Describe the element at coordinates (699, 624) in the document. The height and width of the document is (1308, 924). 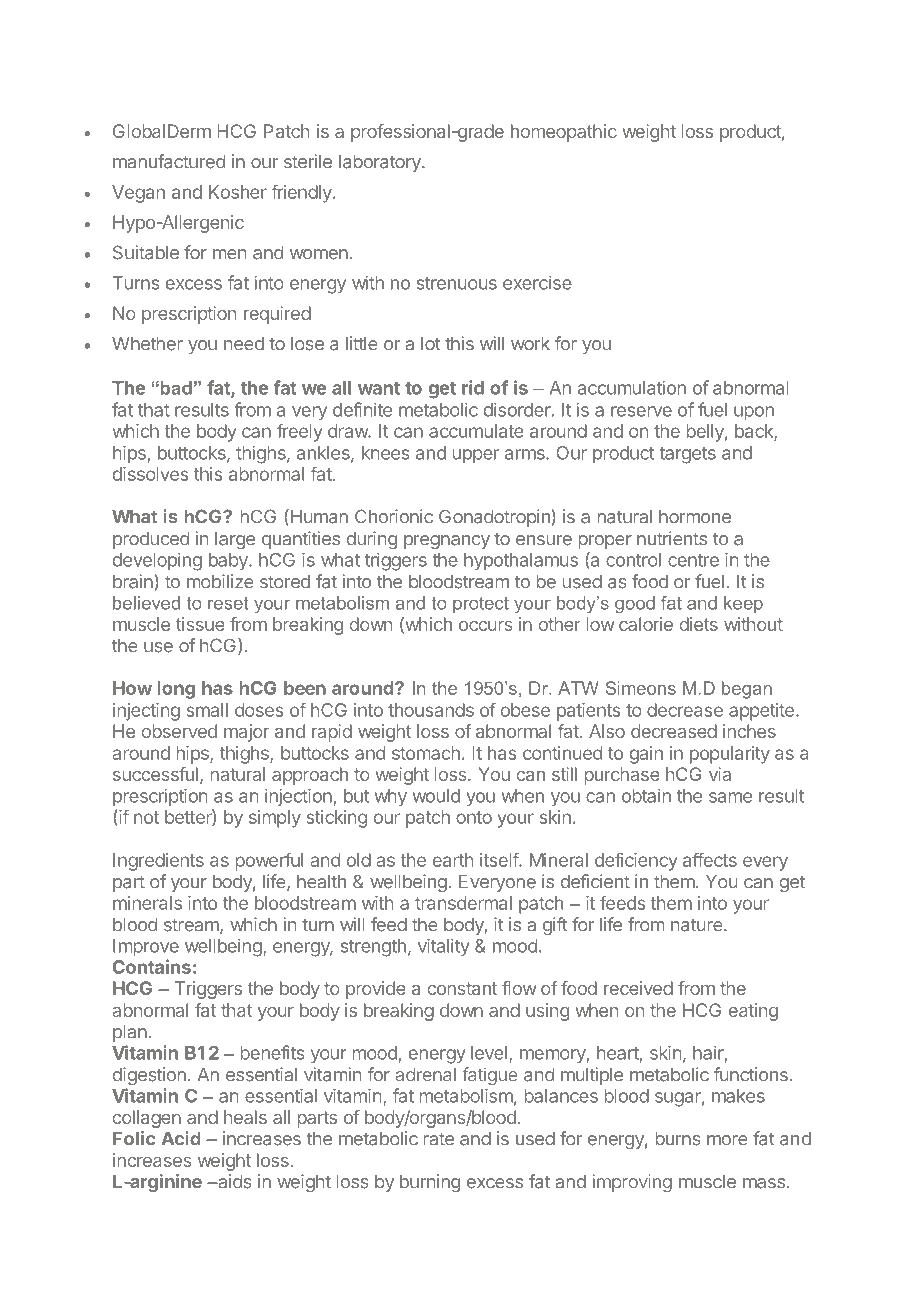
I see `diets` at that location.
